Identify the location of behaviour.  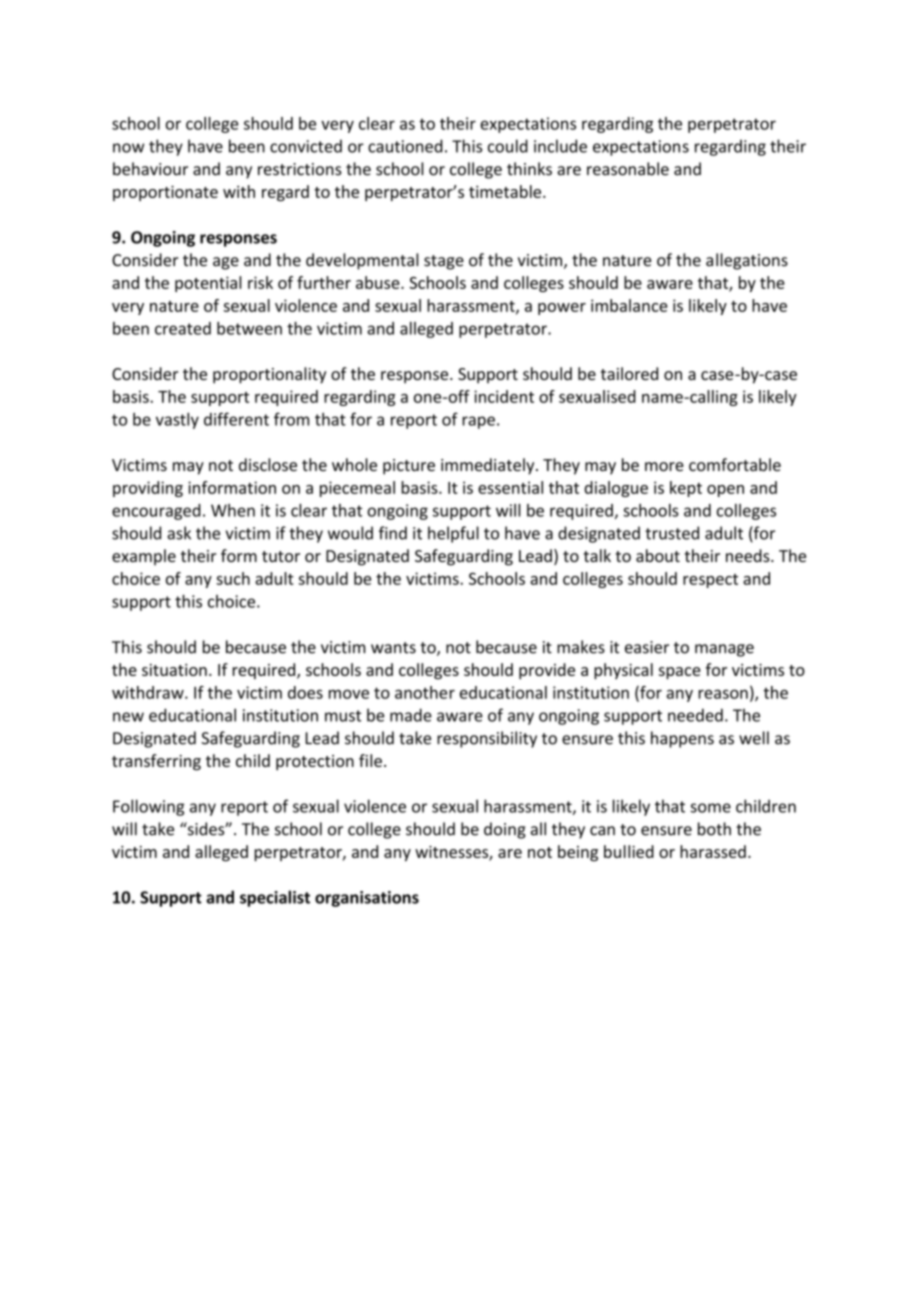
(150, 169).
